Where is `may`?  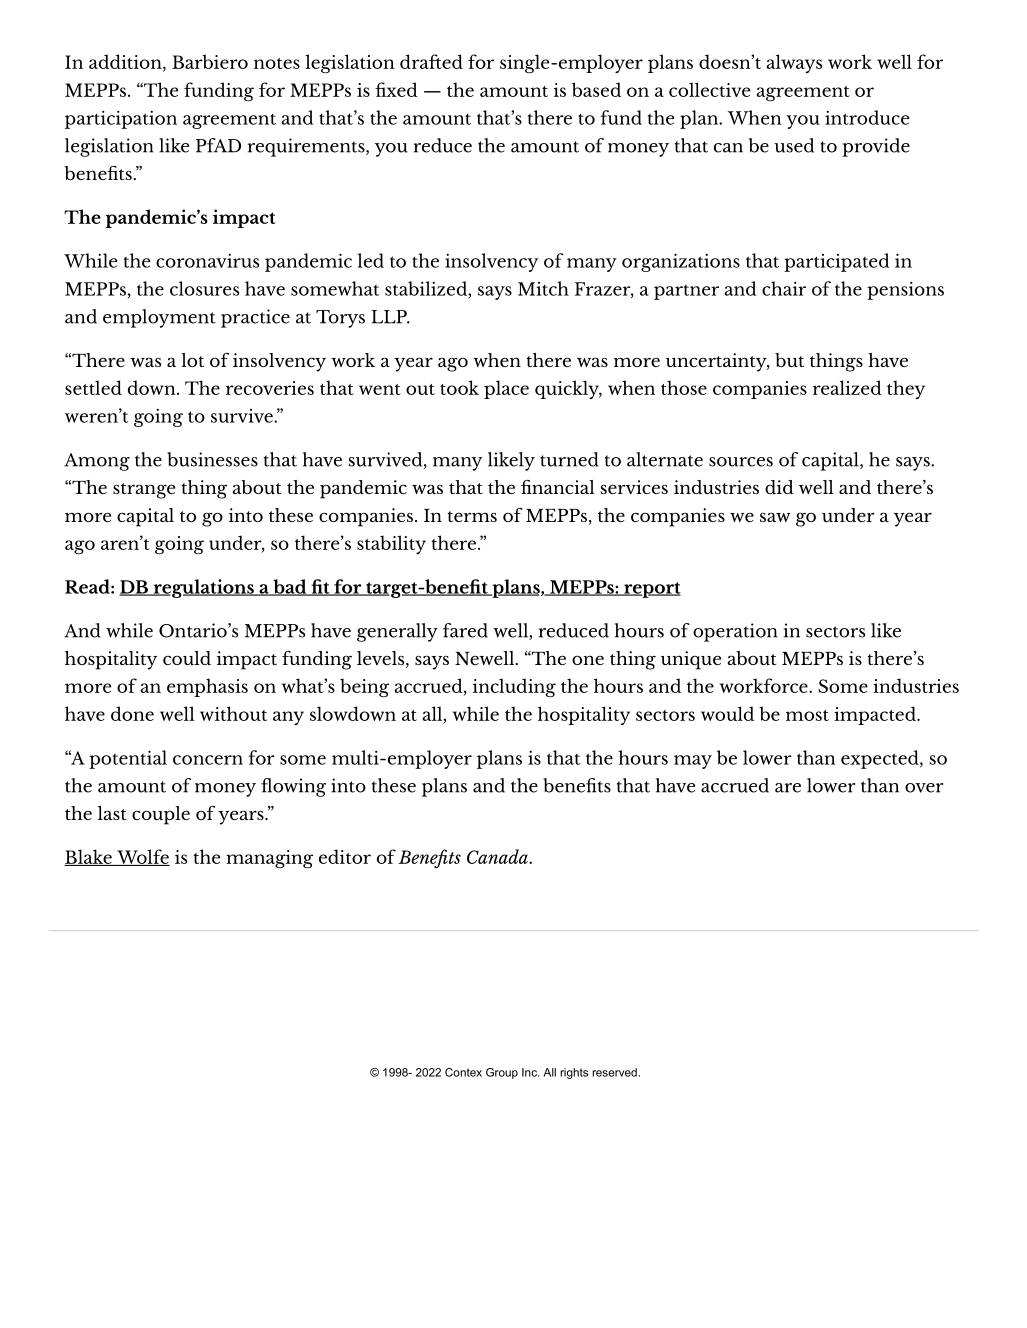
may is located at coordinates (693, 762).
